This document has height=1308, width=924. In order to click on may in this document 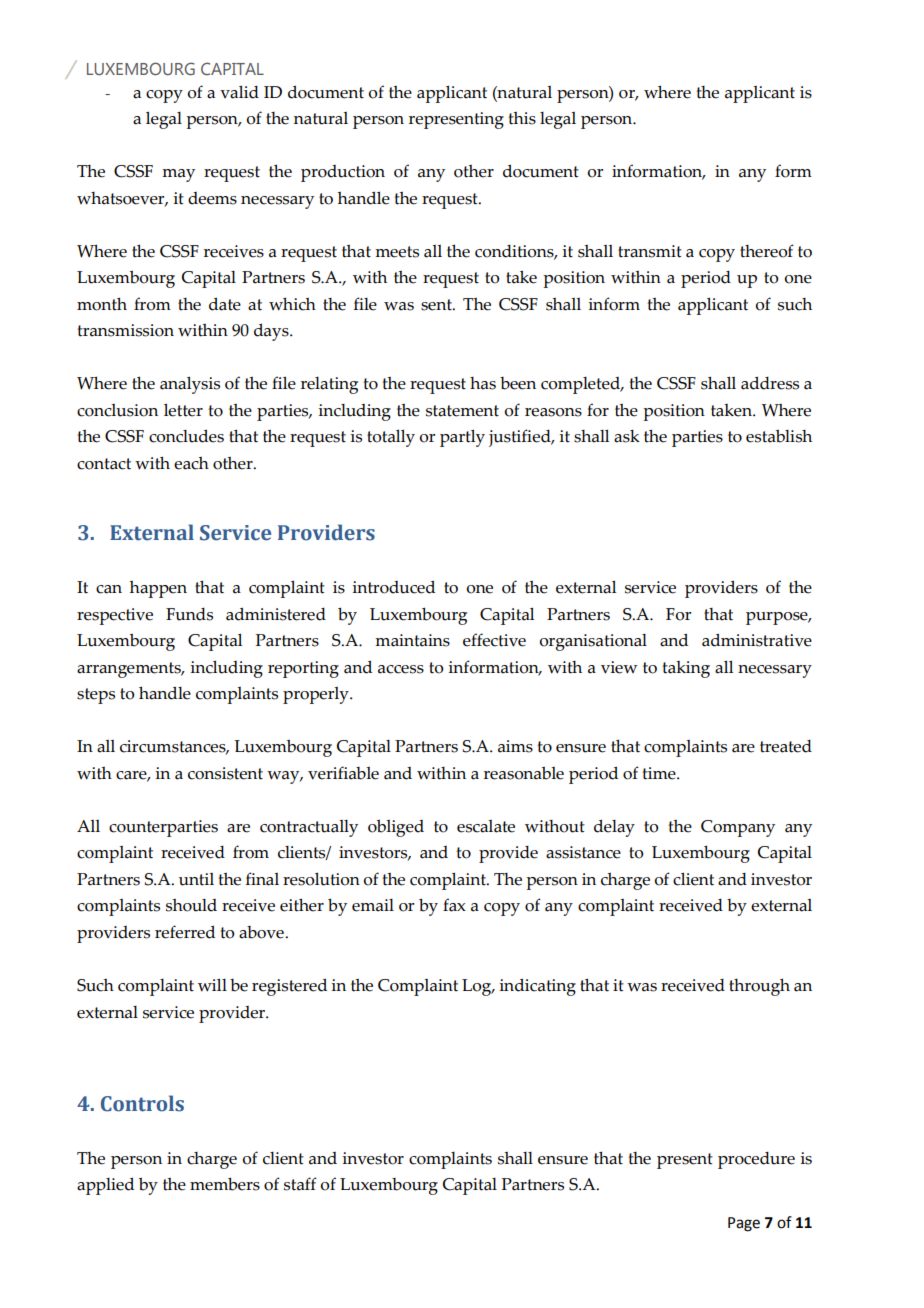, I will do `click(178, 175)`.
